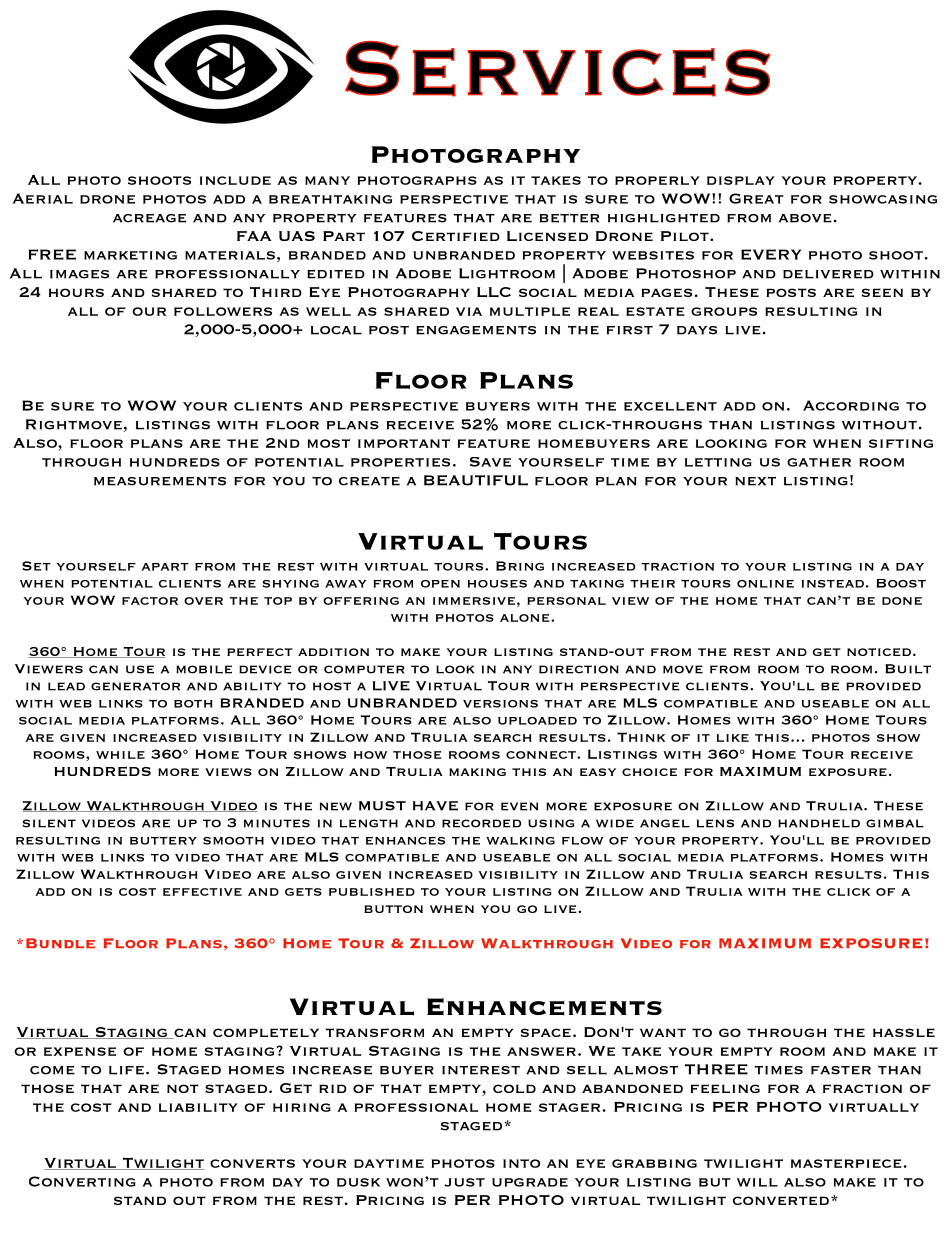 The image size is (952, 1233). I want to click on include, so click(235, 180).
